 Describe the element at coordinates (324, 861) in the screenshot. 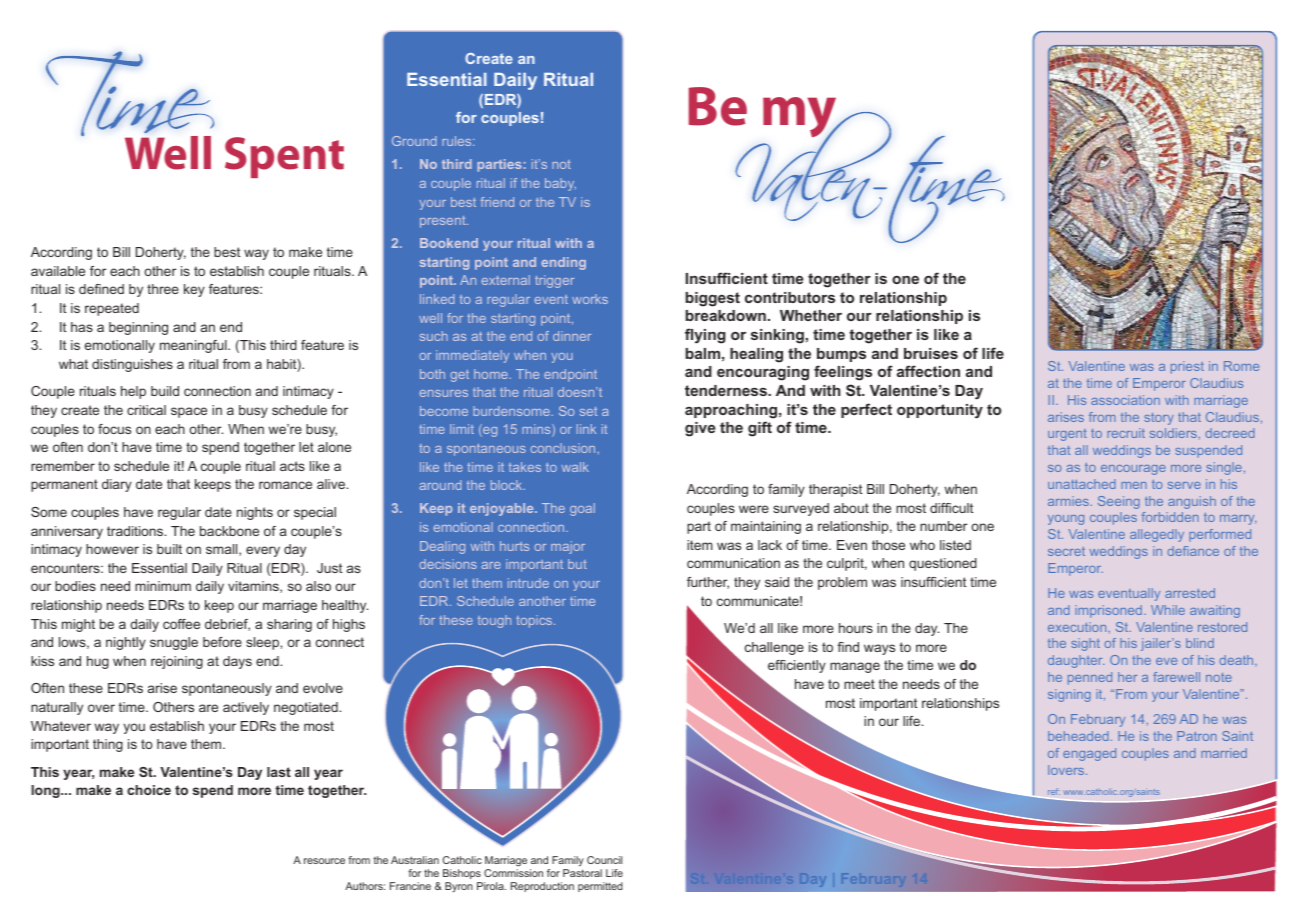

I see `resource` at that location.
